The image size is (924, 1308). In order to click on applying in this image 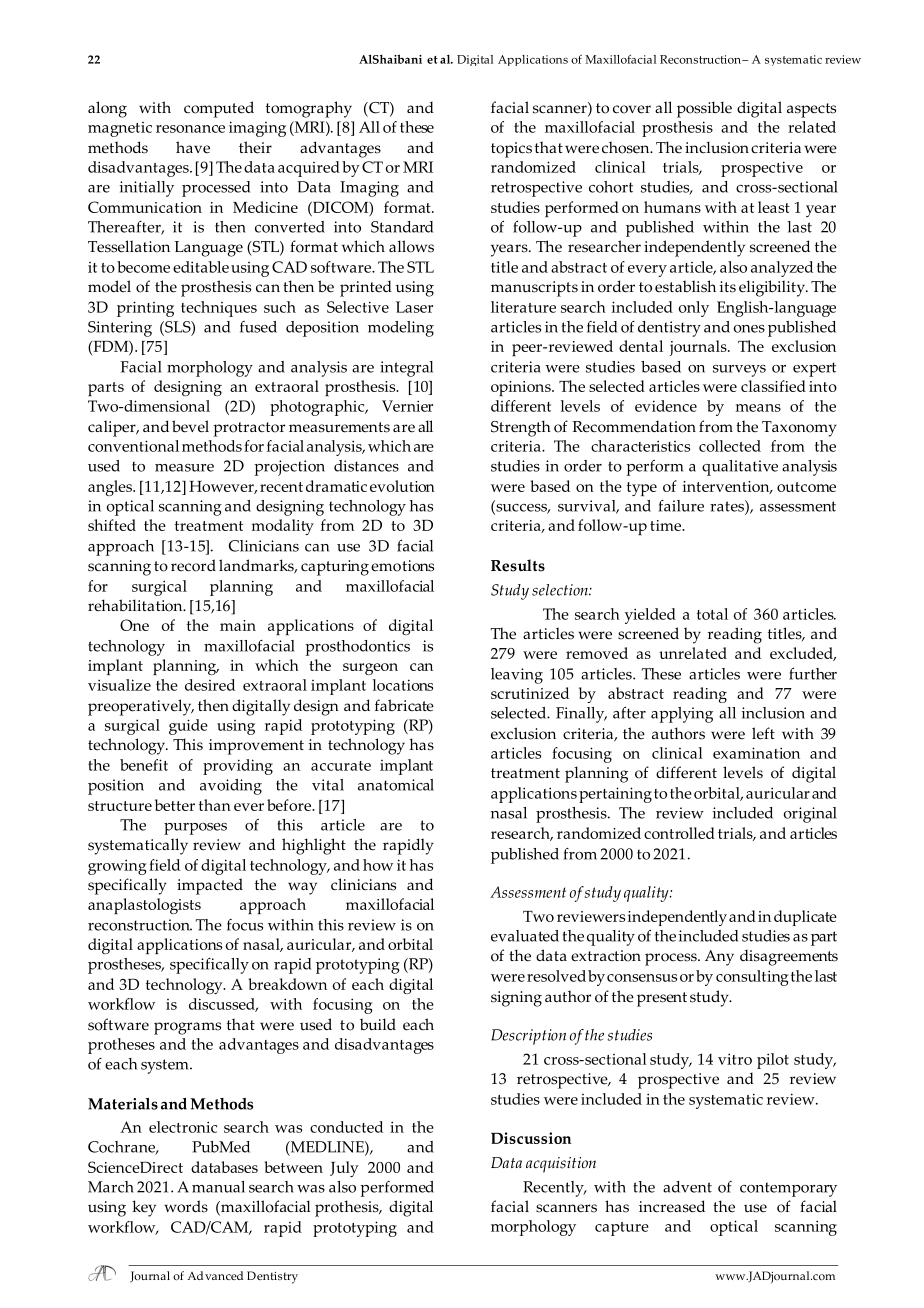, I will do `click(682, 715)`.
